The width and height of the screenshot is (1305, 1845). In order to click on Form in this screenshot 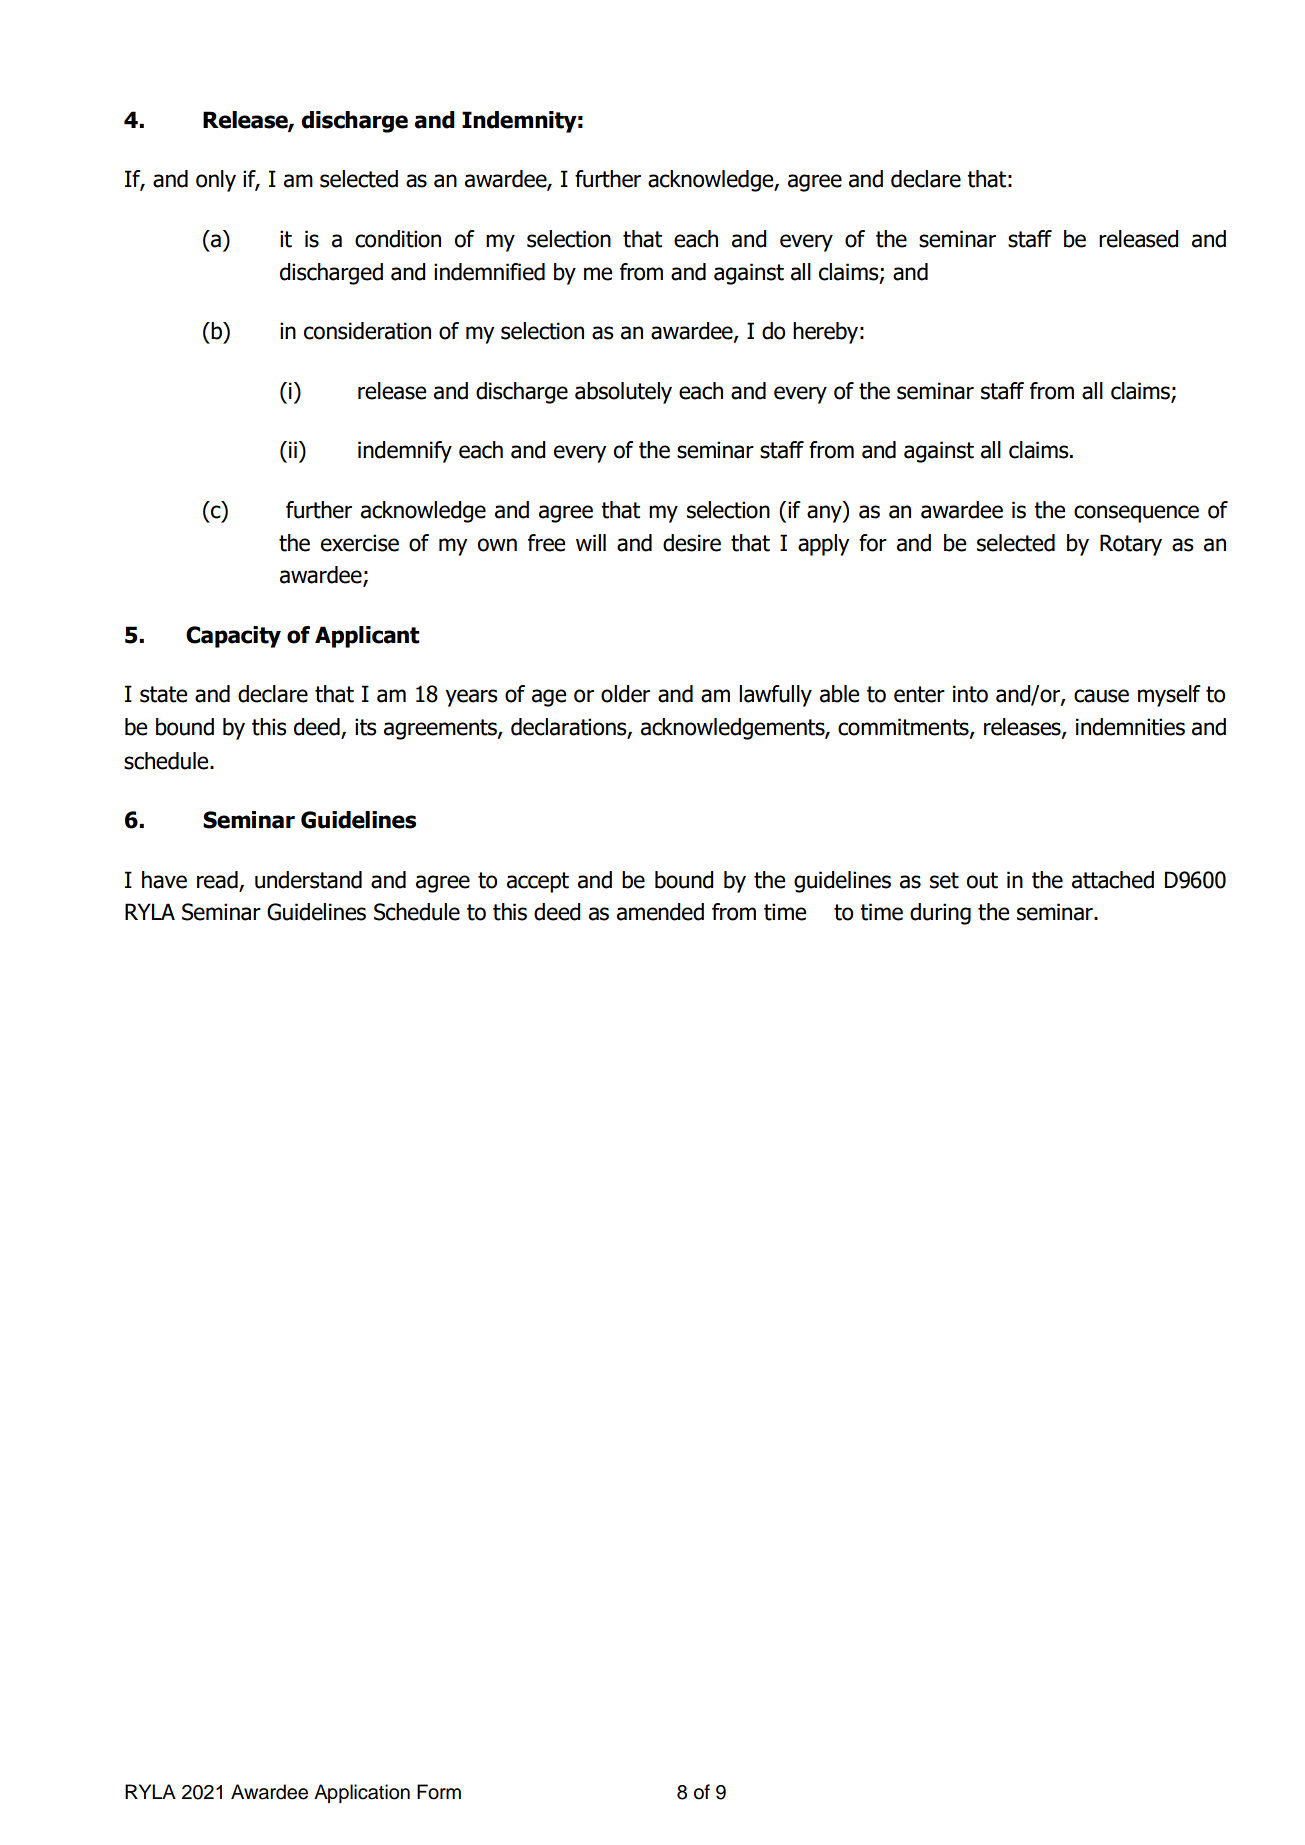, I will do `click(439, 1792)`.
